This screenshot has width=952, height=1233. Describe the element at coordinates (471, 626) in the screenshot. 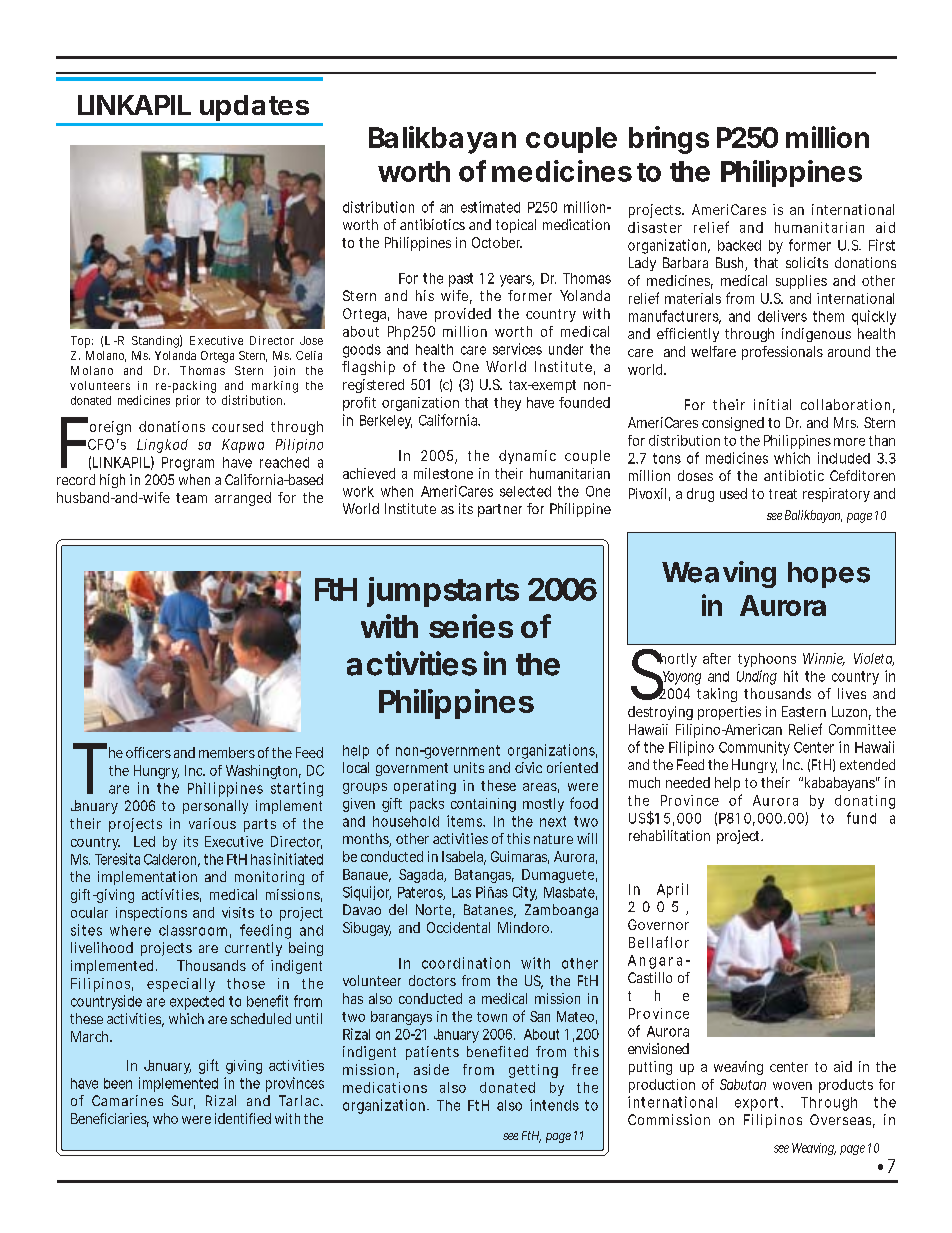

I see `series` at that location.
